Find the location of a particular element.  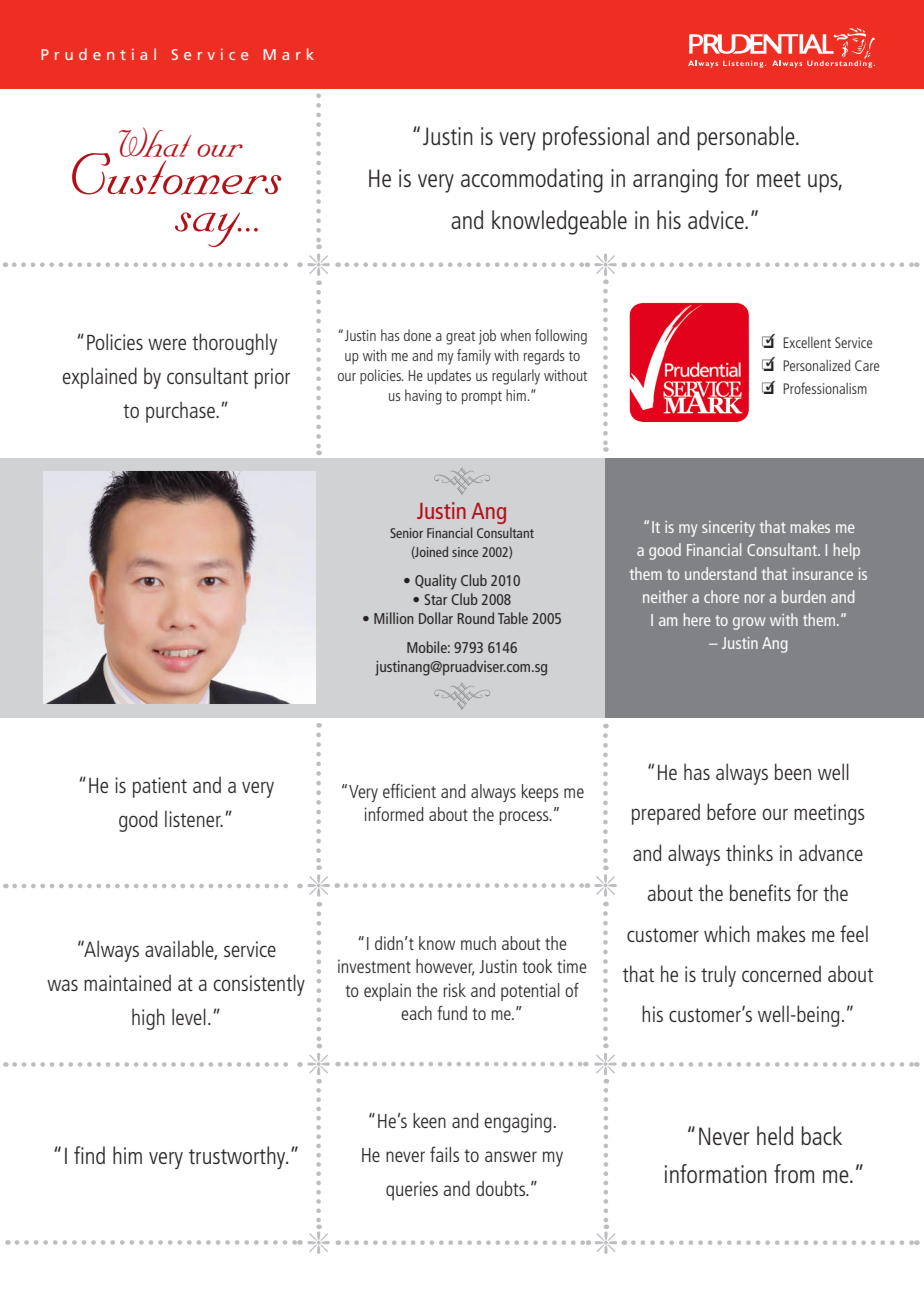

were is located at coordinates (167, 344).
